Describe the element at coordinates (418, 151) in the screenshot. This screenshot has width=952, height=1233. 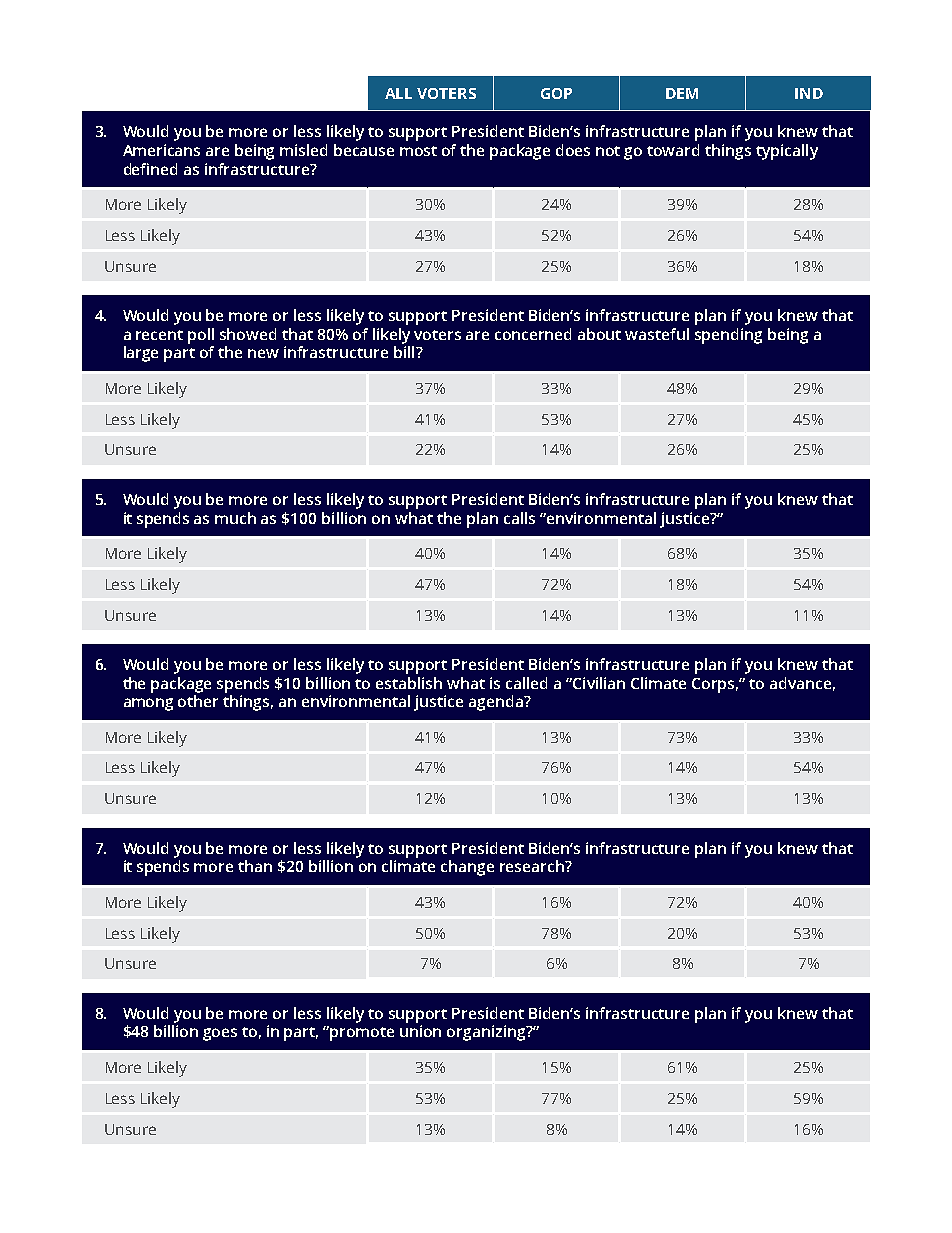
I see `most` at that location.
